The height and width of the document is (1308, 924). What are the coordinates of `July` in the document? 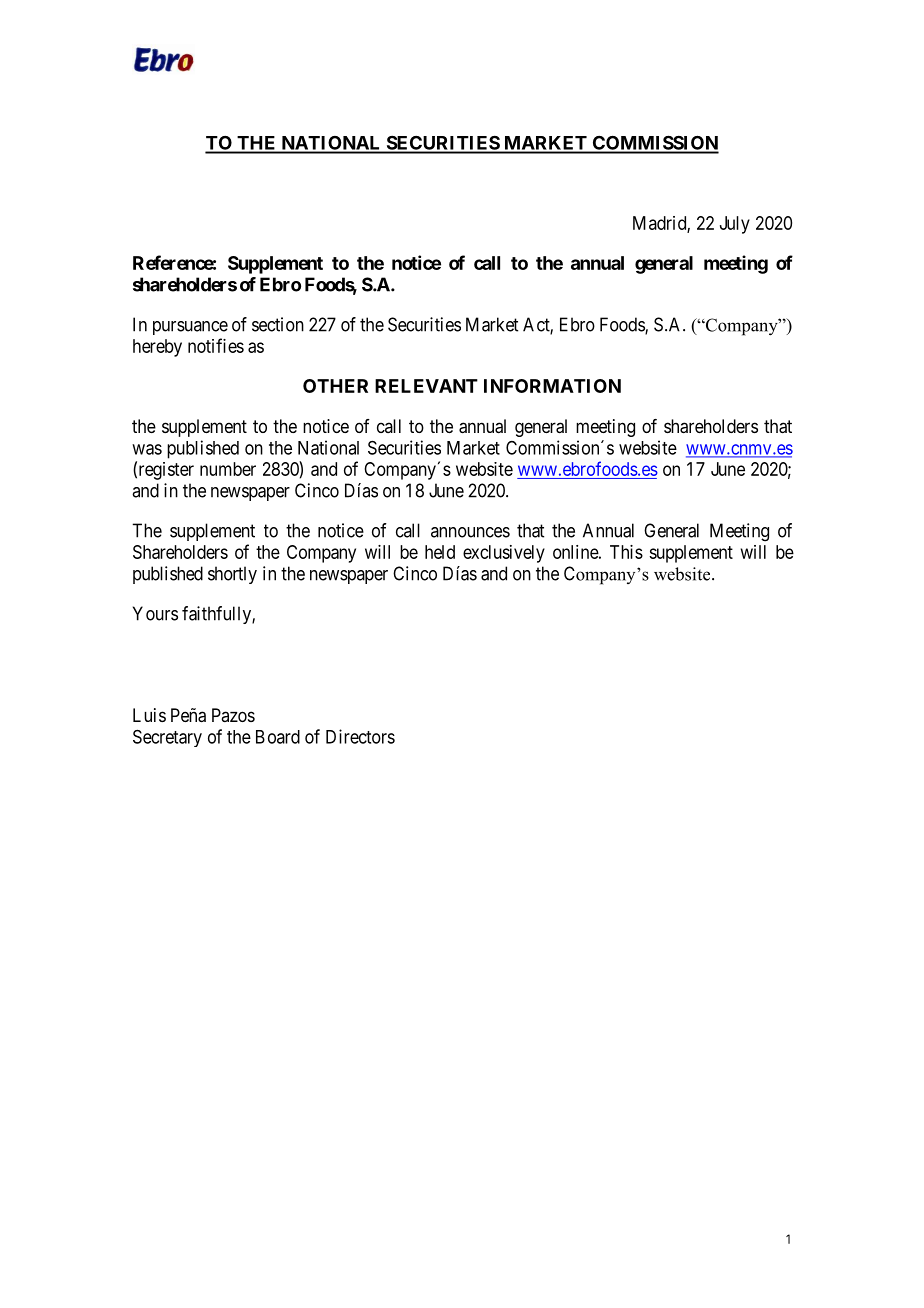 It's located at (735, 225).
